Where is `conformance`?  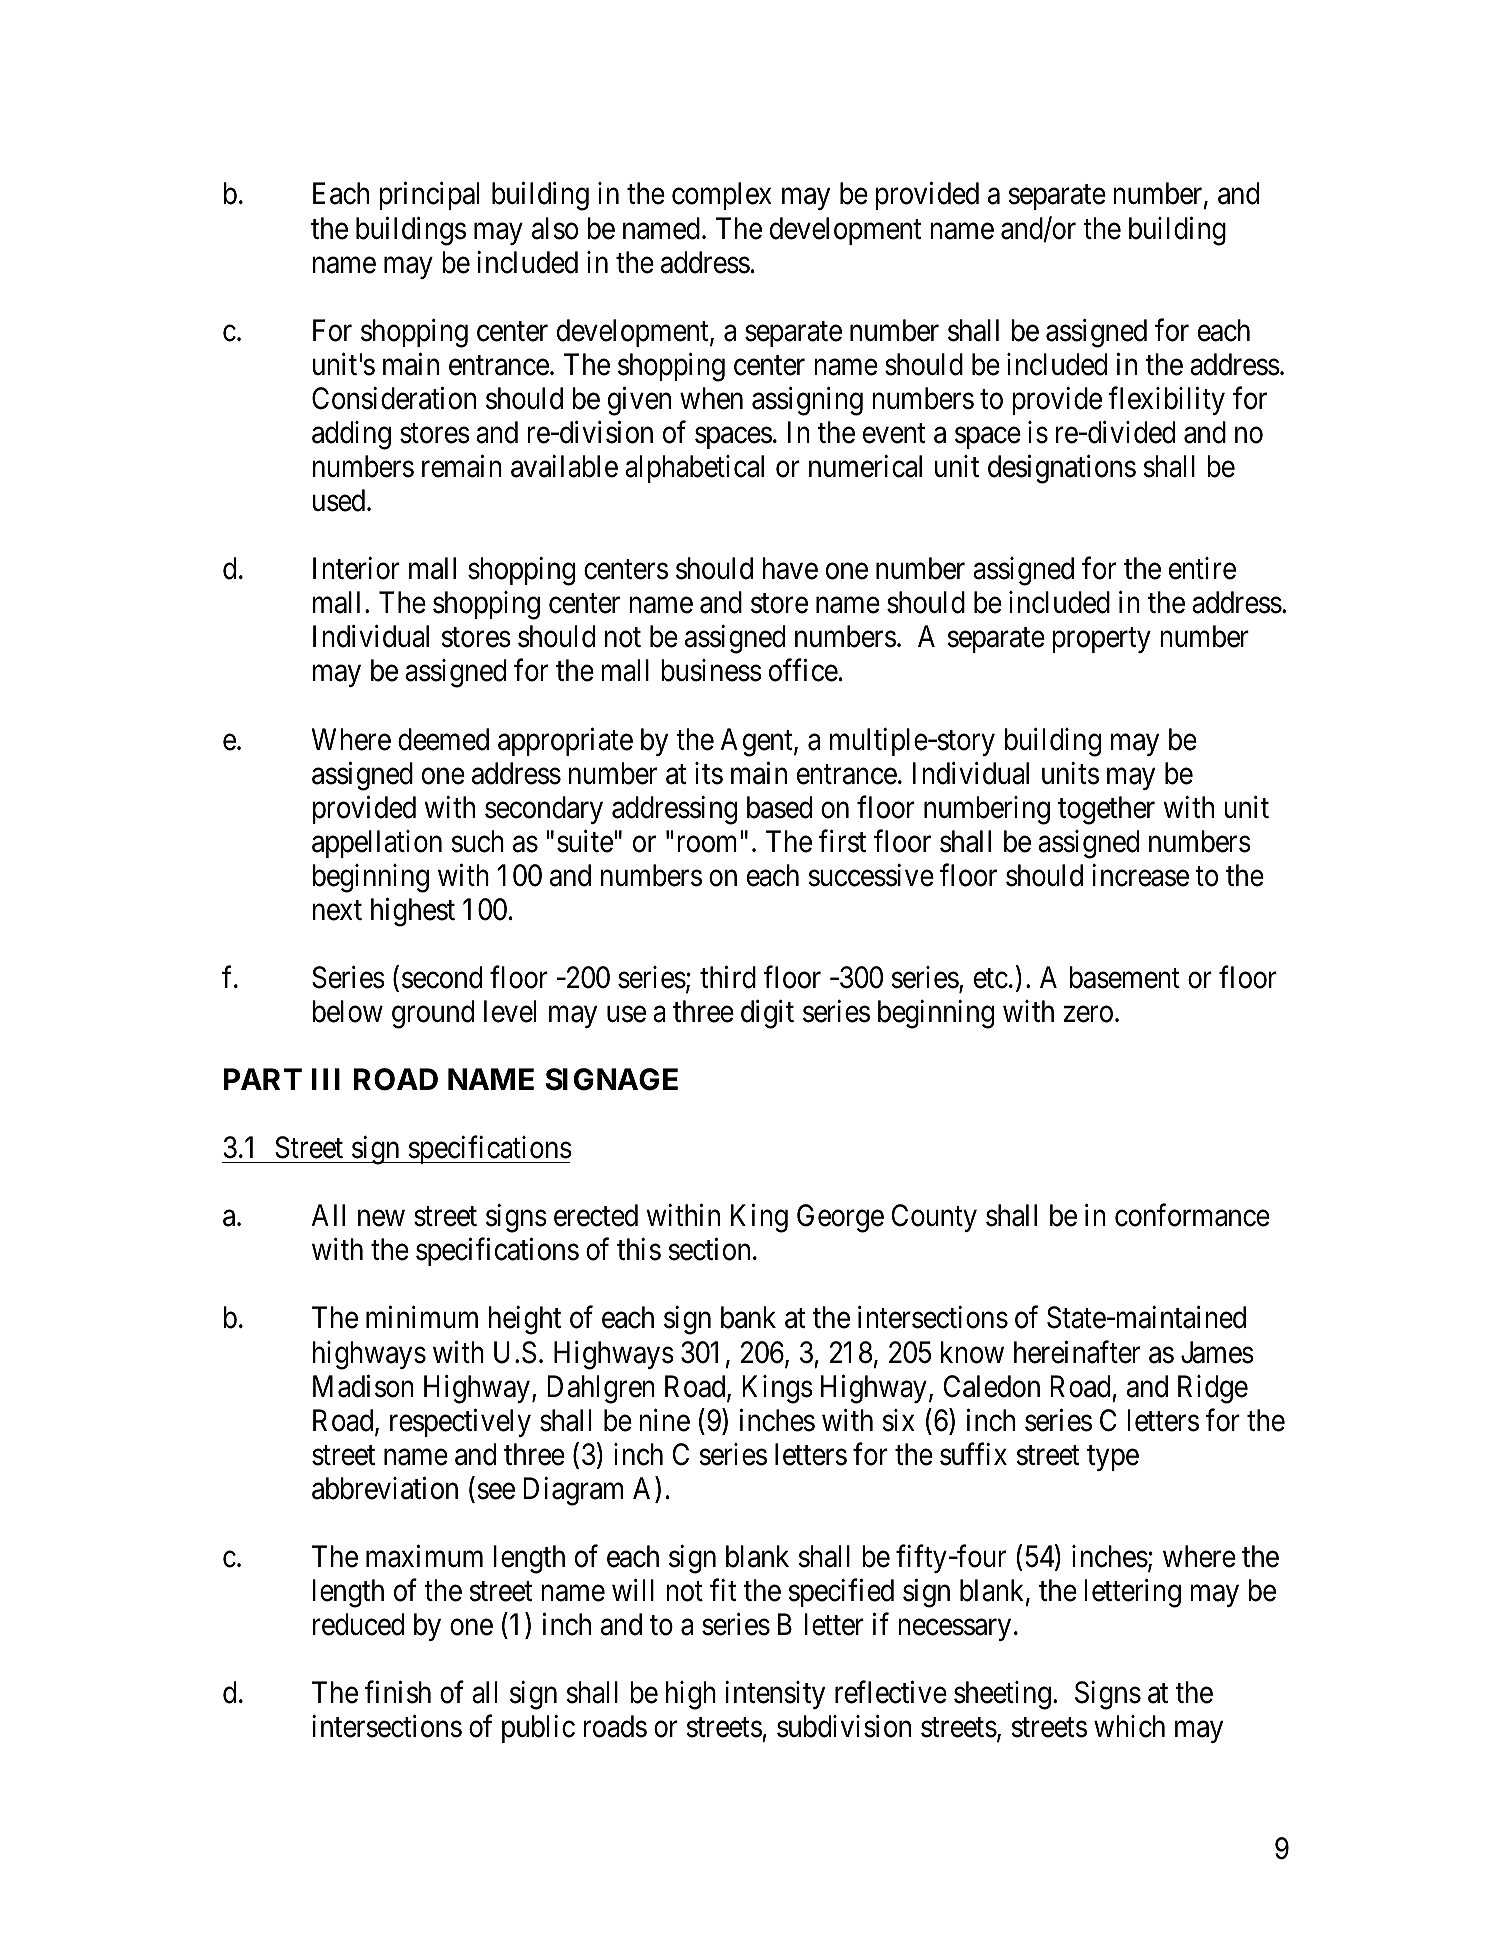 conformance is located at coordinates (1192, 1215).
